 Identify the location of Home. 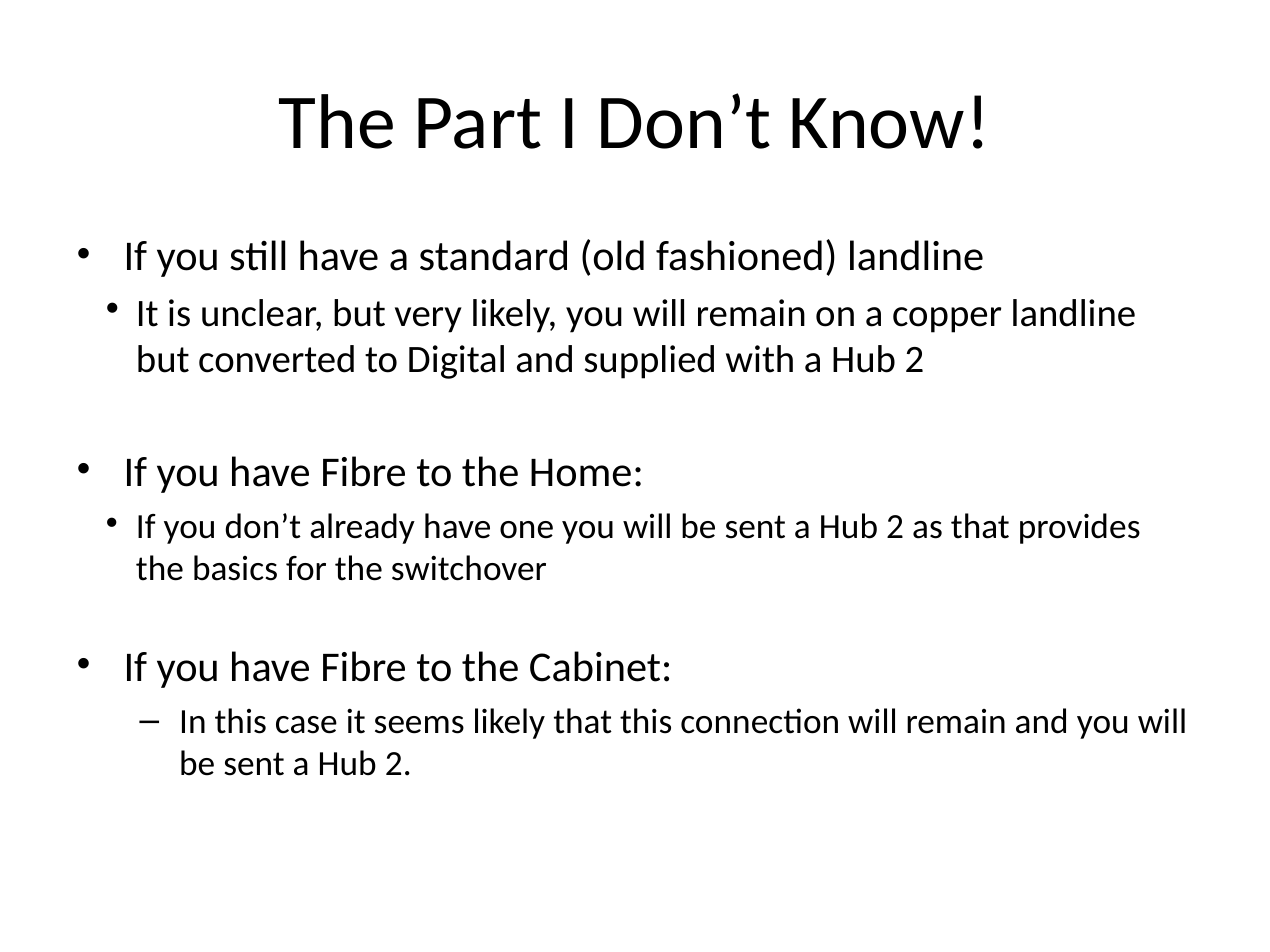
(581, 473).
